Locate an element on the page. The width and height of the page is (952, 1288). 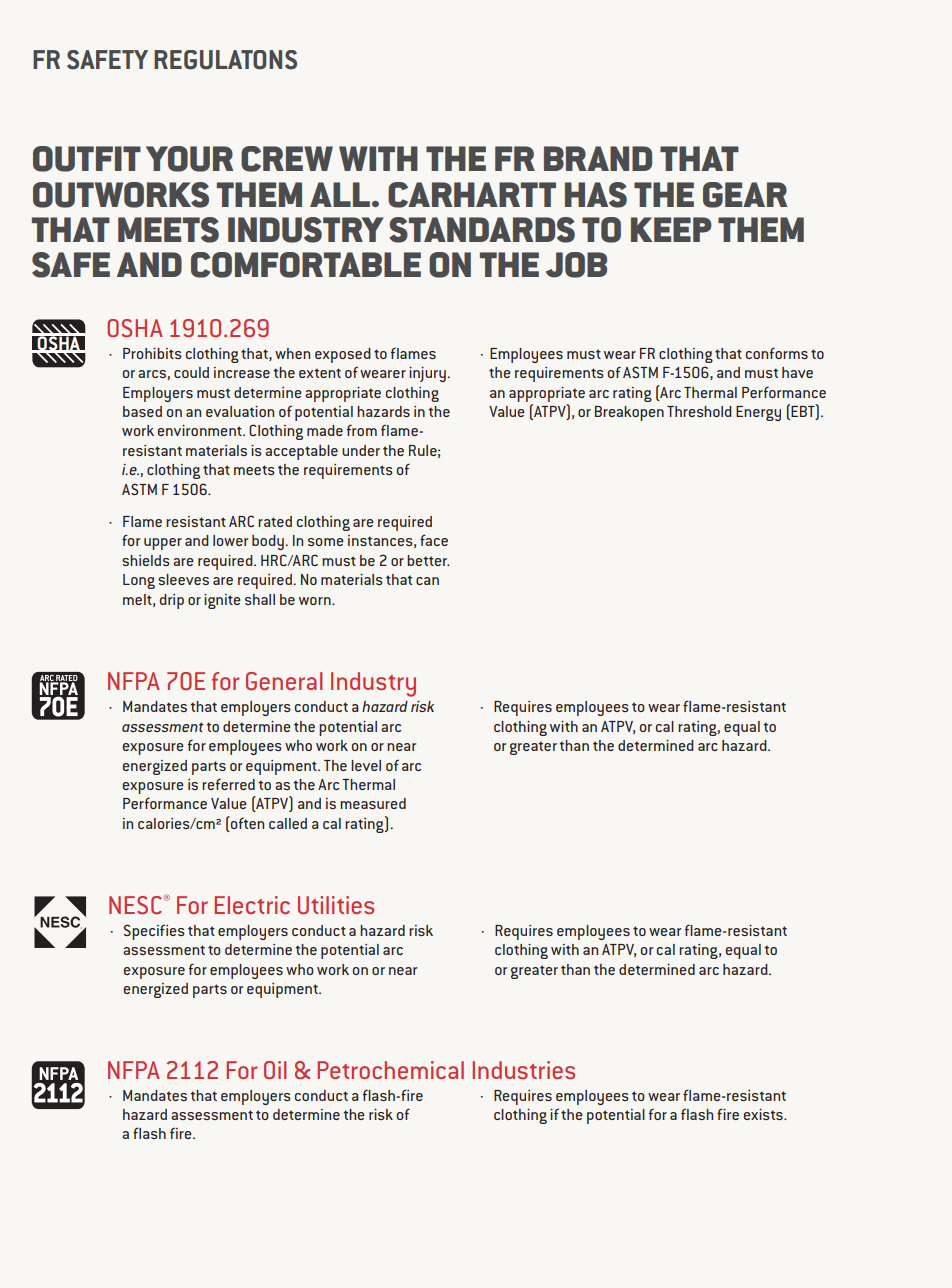
GEAR is located at coordinates (745, 195).
